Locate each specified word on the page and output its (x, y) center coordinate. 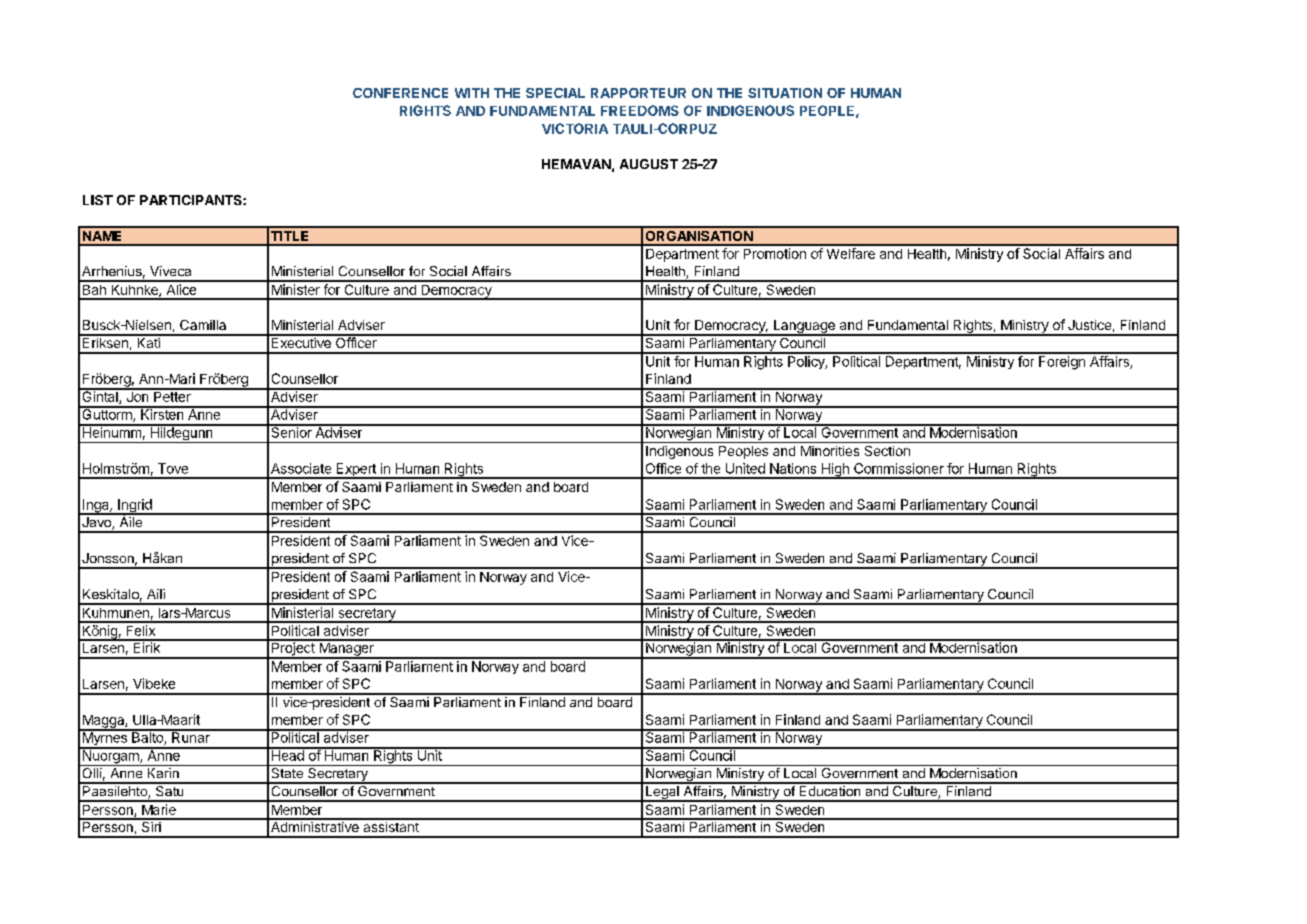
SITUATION (785, 93)
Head (287, 754)
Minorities (830, 451)
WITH (472, 93)
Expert (356, 471)
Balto (147, 737)
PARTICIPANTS (192, 200)
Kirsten (162, 413)
